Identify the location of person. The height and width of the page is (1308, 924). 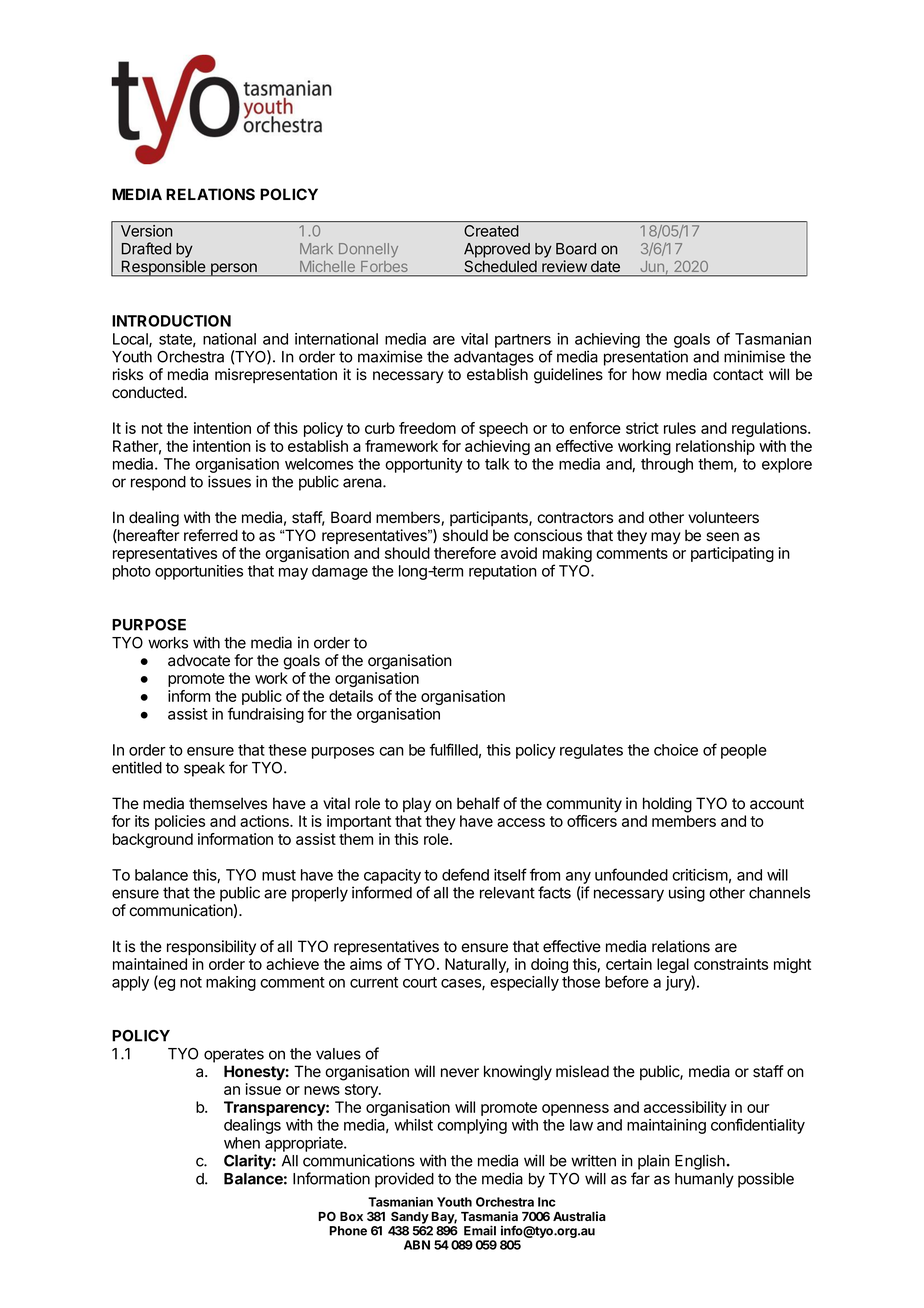
(234, 270).
